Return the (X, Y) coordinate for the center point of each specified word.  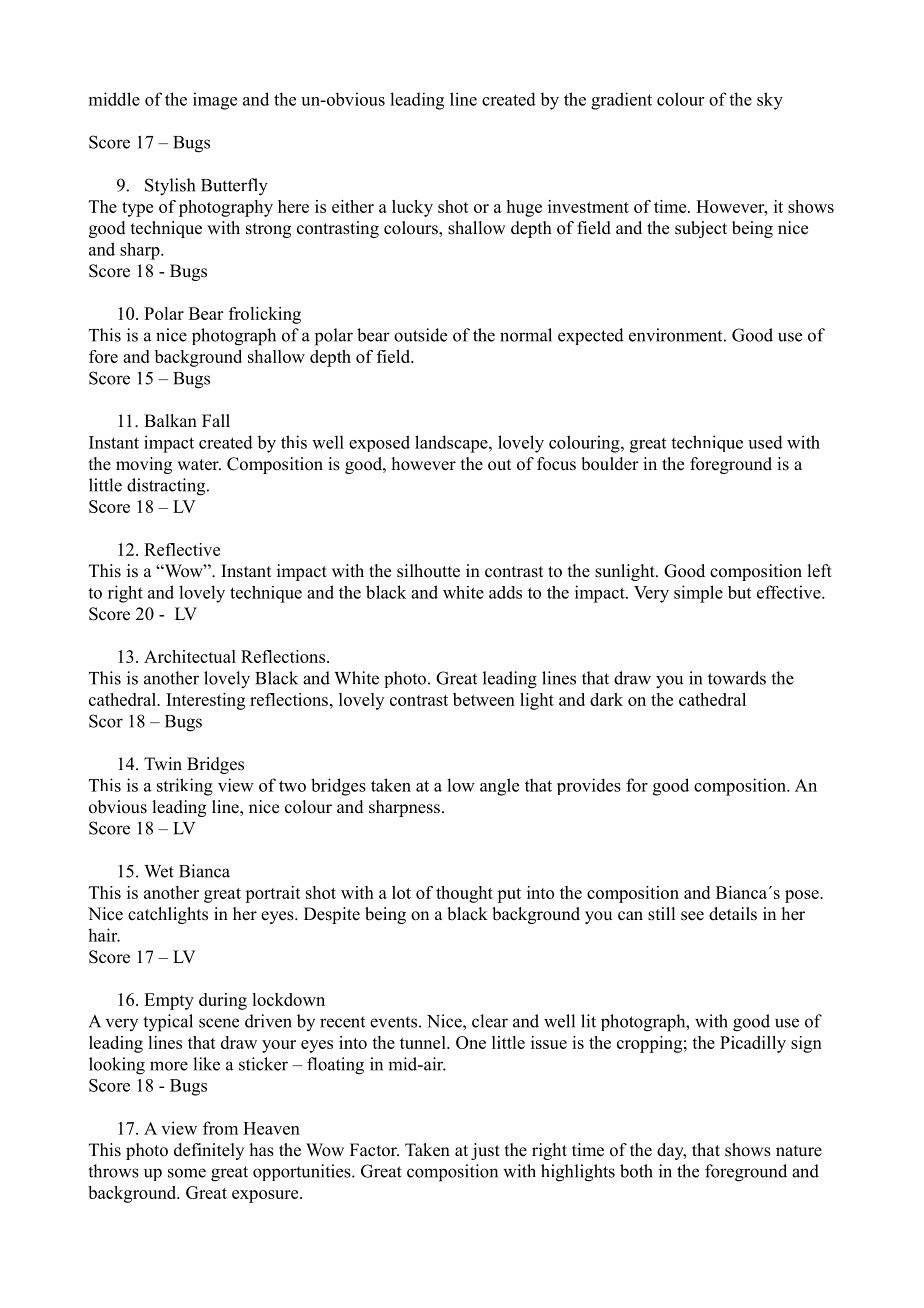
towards (737, 678)
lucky (412, 208)
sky (770, 101)
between (484, 699)
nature (799, 1151)
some (187, 1173)
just (485, 1151)
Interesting (205, 701)
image (215, 101)
